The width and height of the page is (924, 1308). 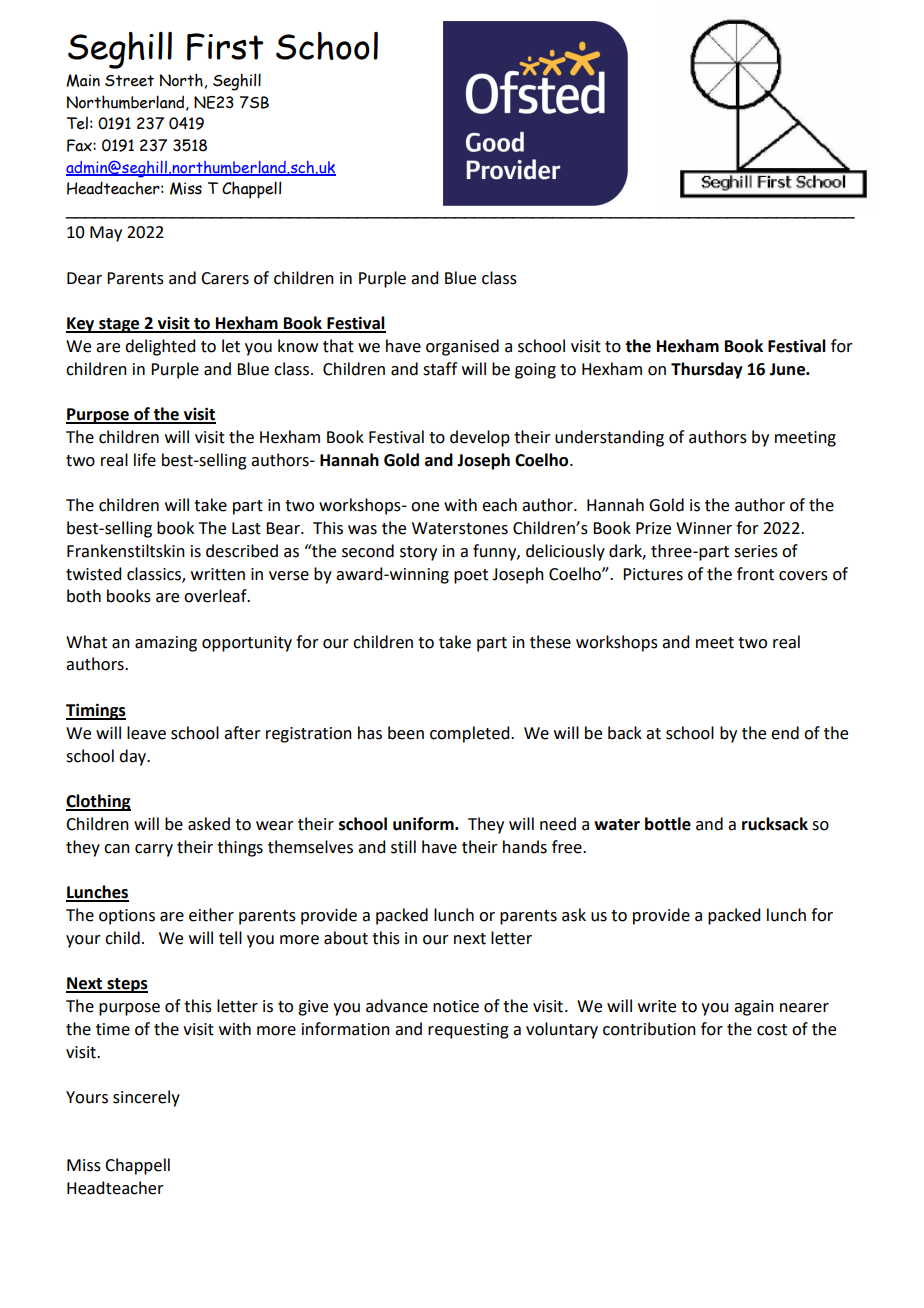 What do you see at coordinates (471, 576) in the page?
I see `poet` at bounding box center [471, 576].
